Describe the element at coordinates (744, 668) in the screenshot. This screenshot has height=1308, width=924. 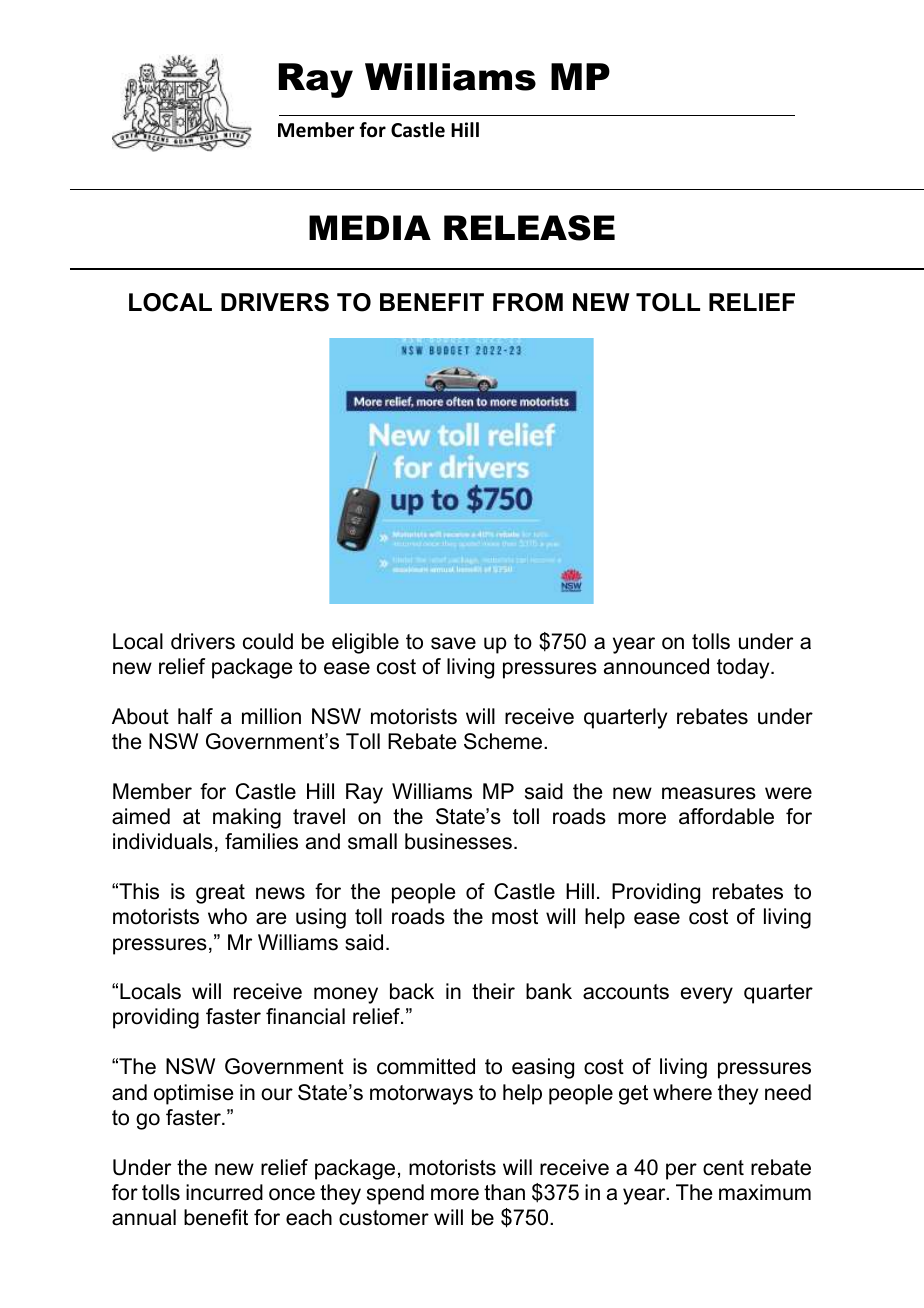
I see `today` at that location.
